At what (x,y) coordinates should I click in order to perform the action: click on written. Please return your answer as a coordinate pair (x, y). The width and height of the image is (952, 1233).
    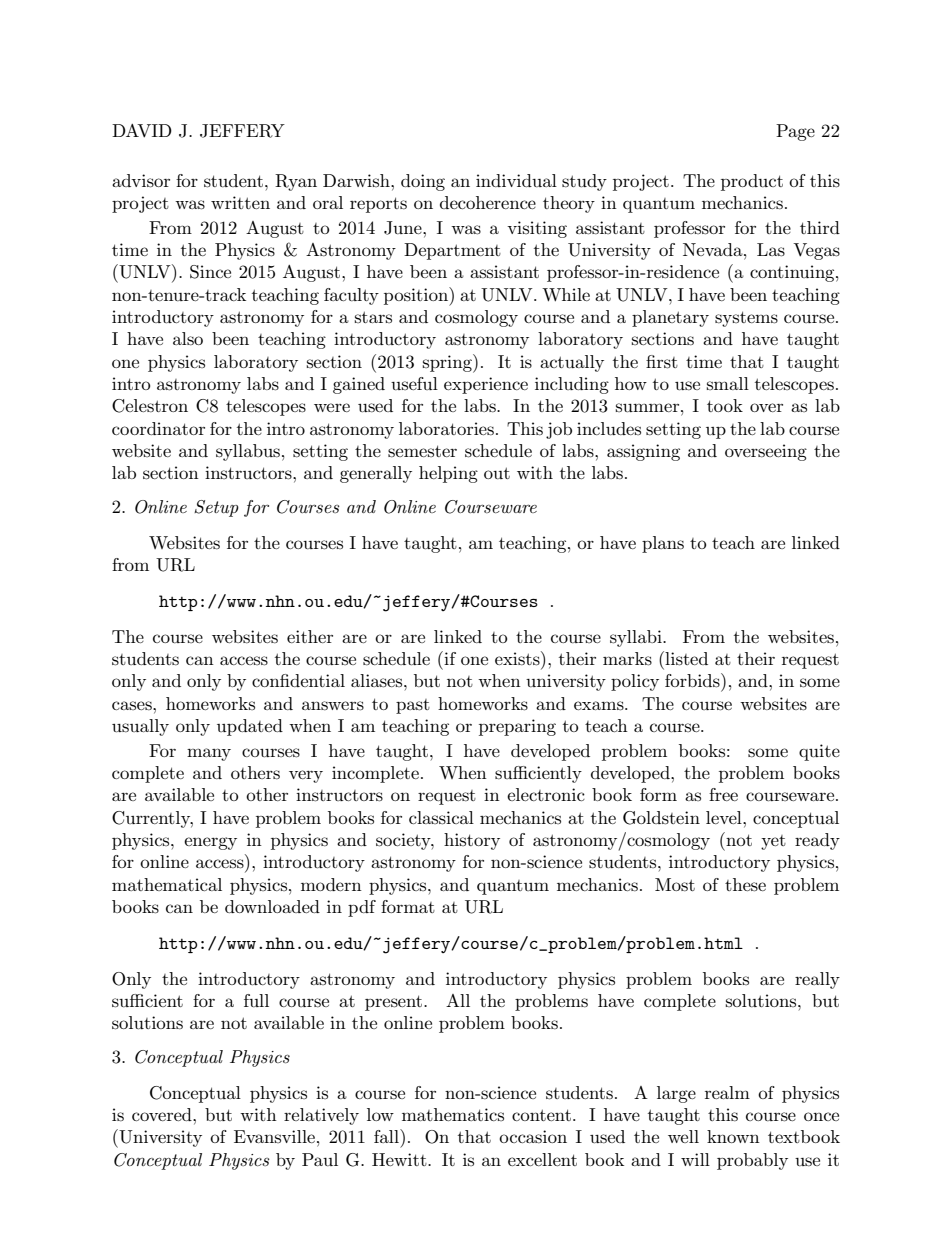
    Looking at the image, I should click on (240, 202).
